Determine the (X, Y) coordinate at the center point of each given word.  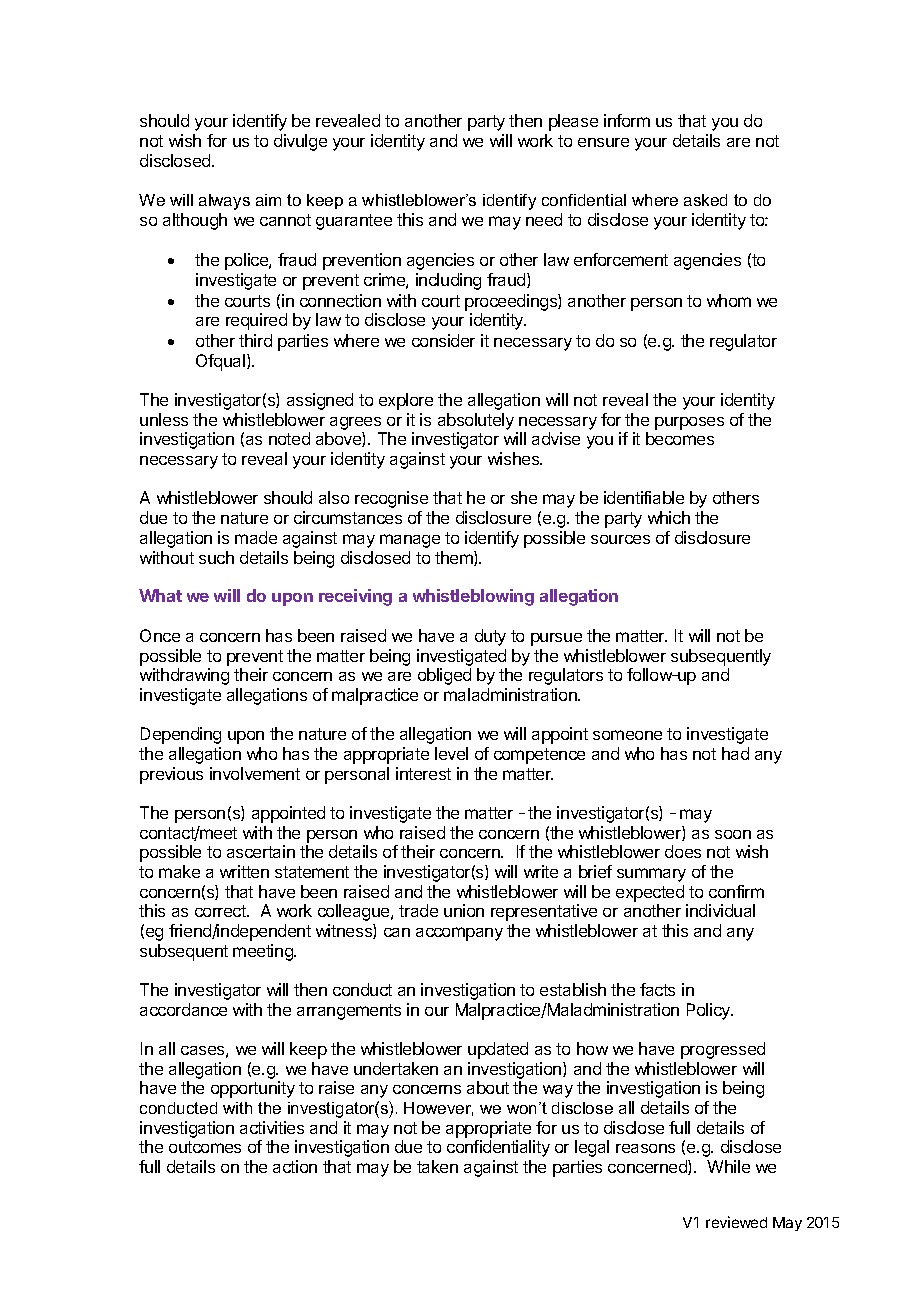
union (464, 910)
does (683, 851)
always (224, 202)
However (438, 1109)
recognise (391, 499)
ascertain (261, 851)
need (544, 219)
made (256, 537)
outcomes (205, 1147)
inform (627, 120)
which (669, 517)
